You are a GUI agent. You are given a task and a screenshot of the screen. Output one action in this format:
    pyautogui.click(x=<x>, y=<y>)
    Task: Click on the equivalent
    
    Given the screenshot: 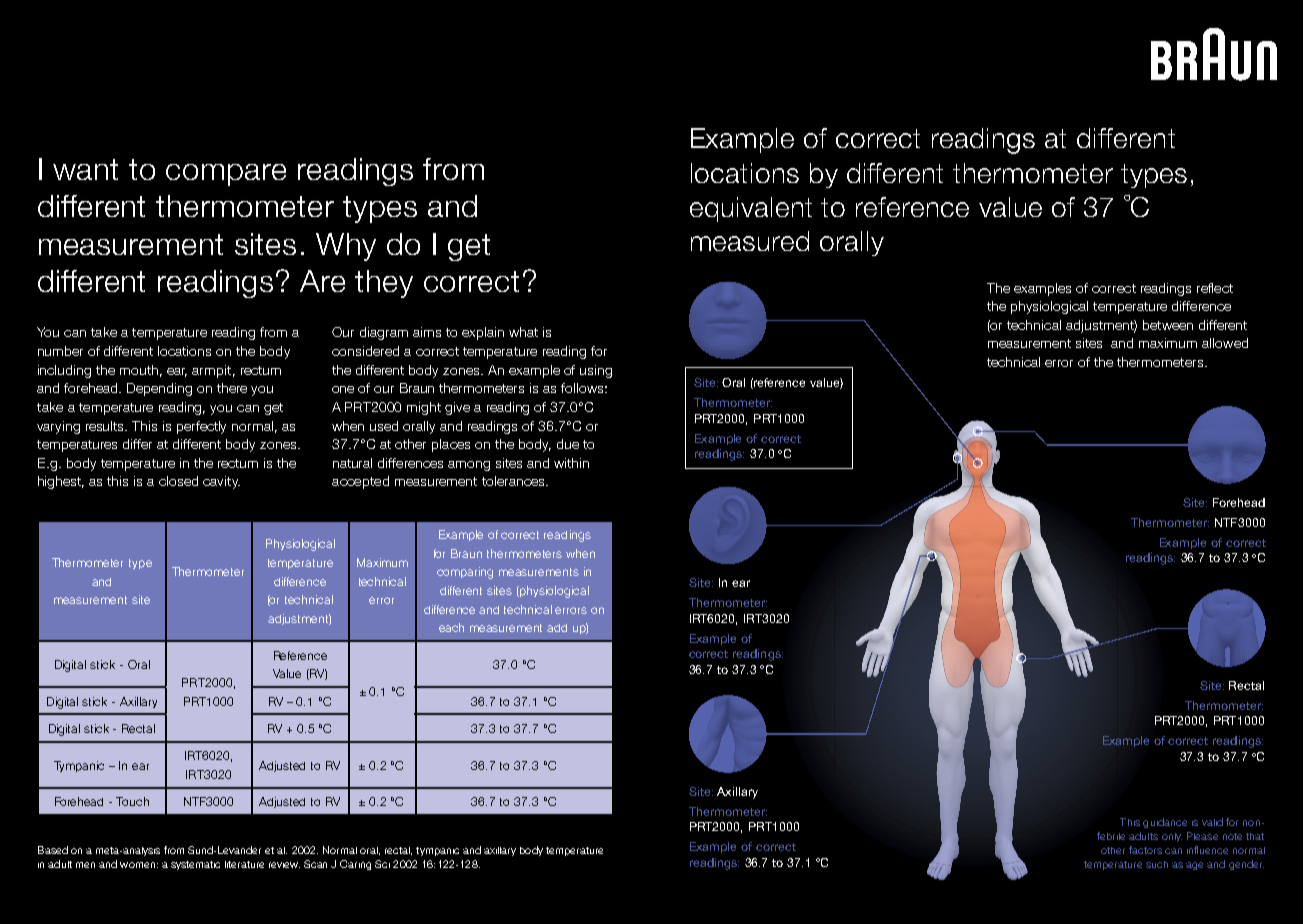 What is the action you would take?
    pyautogui.click(x=751, y=209)
